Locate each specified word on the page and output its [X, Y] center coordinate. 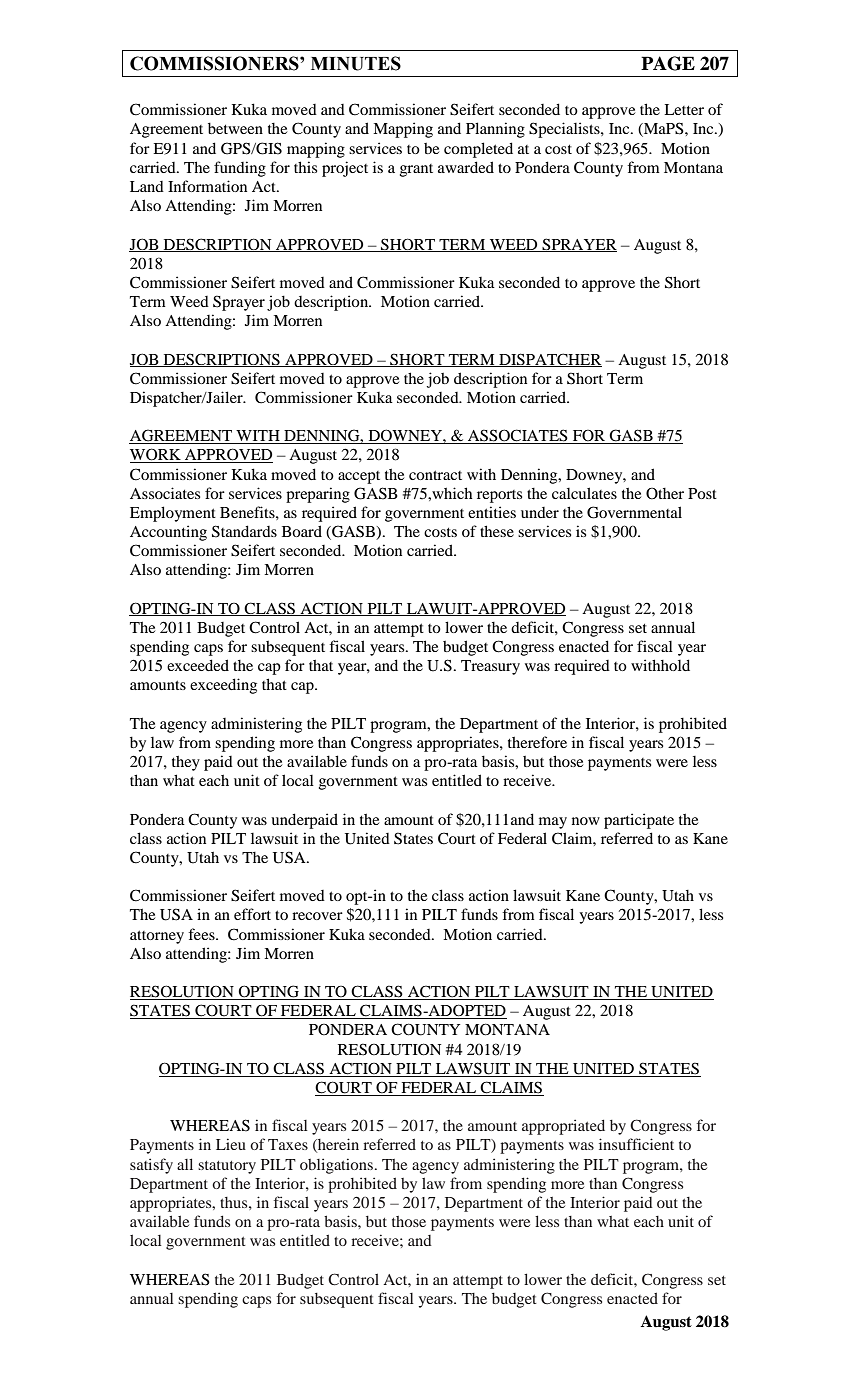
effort [252, 914]
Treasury [490, 667]
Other [665, 494]
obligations [338, 1166]
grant [416, 170]
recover [317, 916]
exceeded [198, 665]
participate [639, 821]
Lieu [231, 1144]
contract [435, 475]
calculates [584, 493]
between [235, 128]
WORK [156, 455]
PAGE [668, 63]
